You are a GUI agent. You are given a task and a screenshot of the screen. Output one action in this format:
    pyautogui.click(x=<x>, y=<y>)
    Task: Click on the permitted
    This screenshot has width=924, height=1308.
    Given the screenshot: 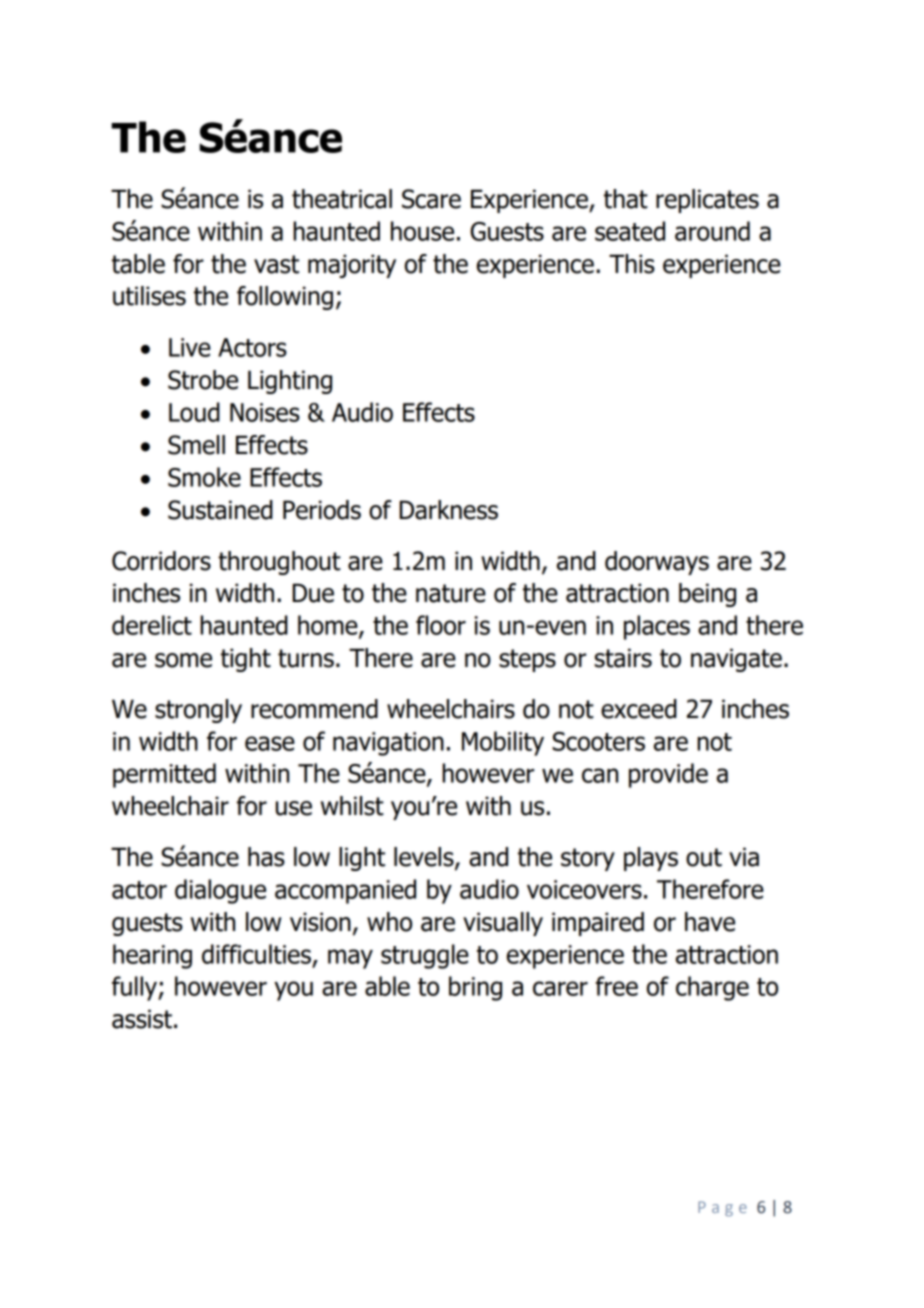 What is the action you would take?
    pyautogui.click(x=164, y=775)
